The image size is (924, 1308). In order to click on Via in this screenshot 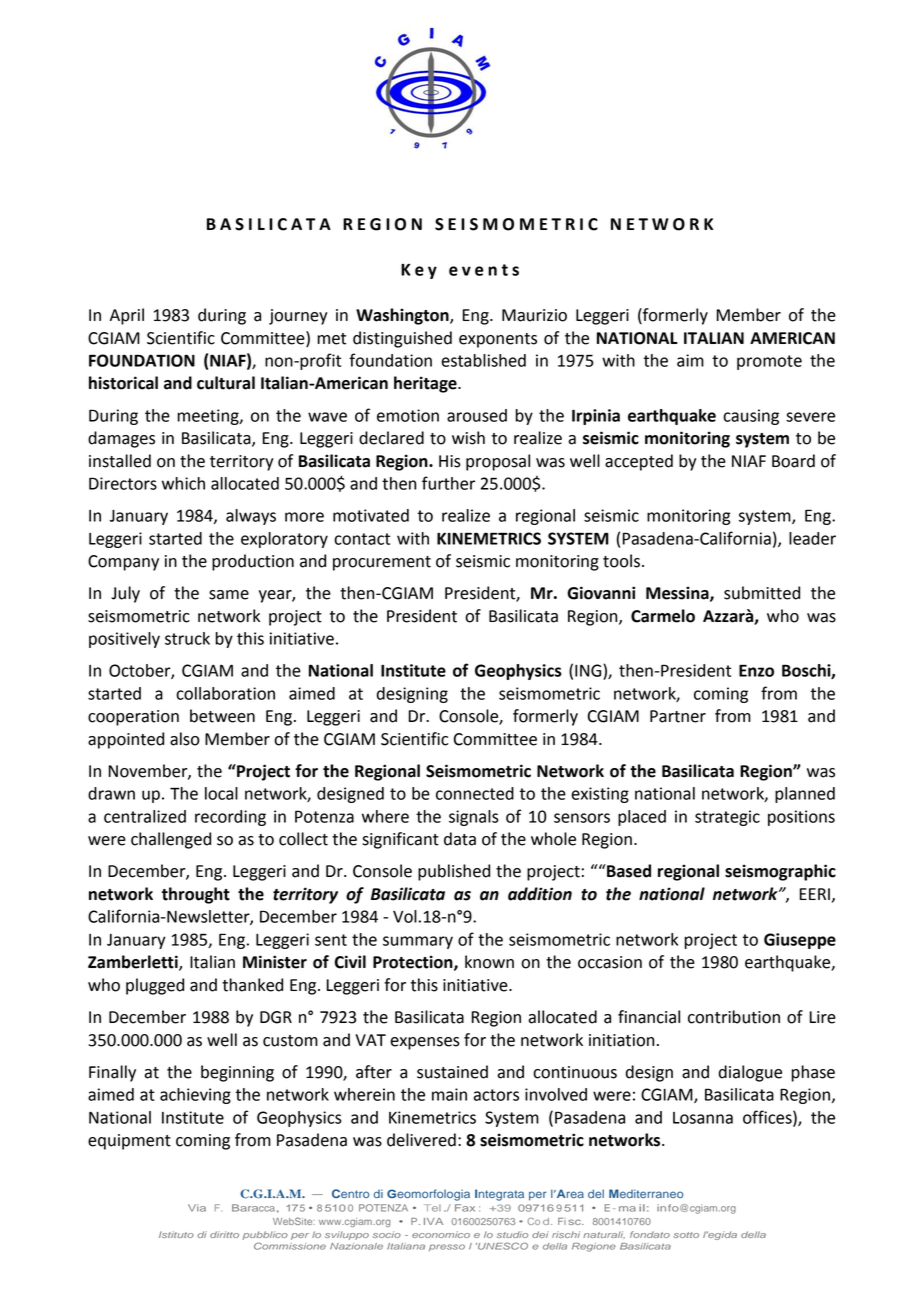, I will do `click(197, 1208)`.
